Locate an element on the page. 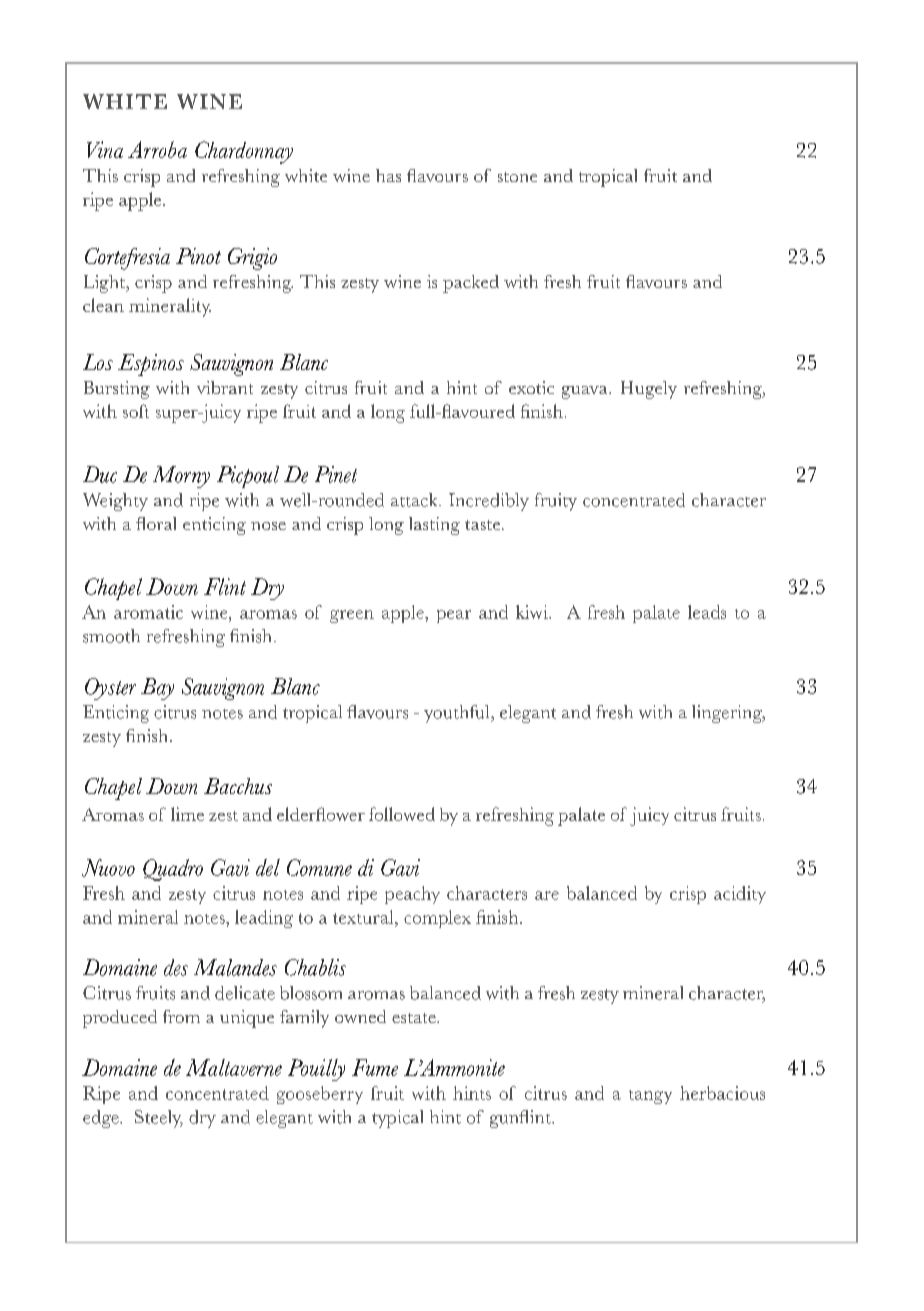 The width and height of the image is (924, 1311). Hugely is located at coordinates (649, 390).
